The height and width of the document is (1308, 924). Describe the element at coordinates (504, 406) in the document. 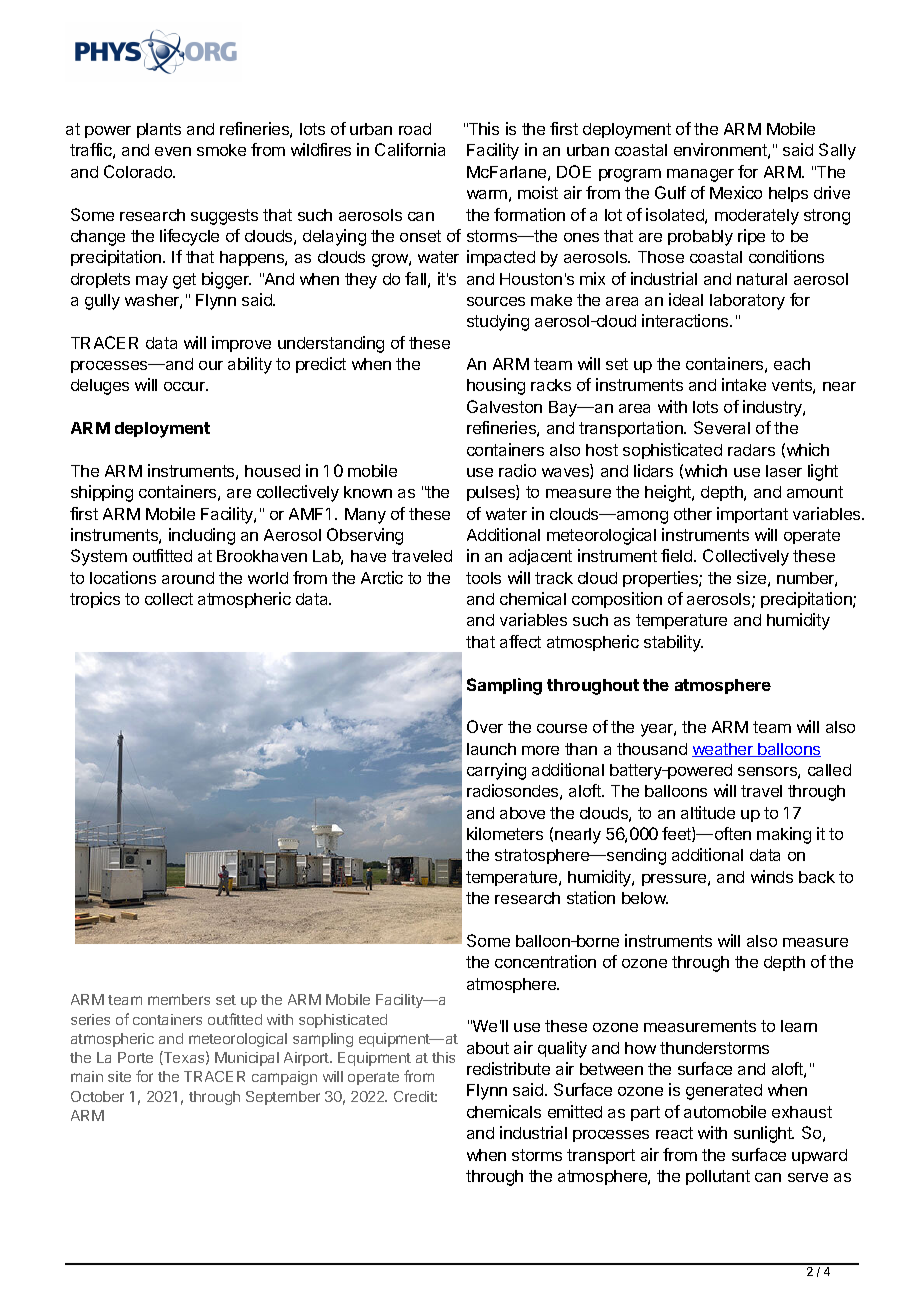

I see `Galveston` at that location.
